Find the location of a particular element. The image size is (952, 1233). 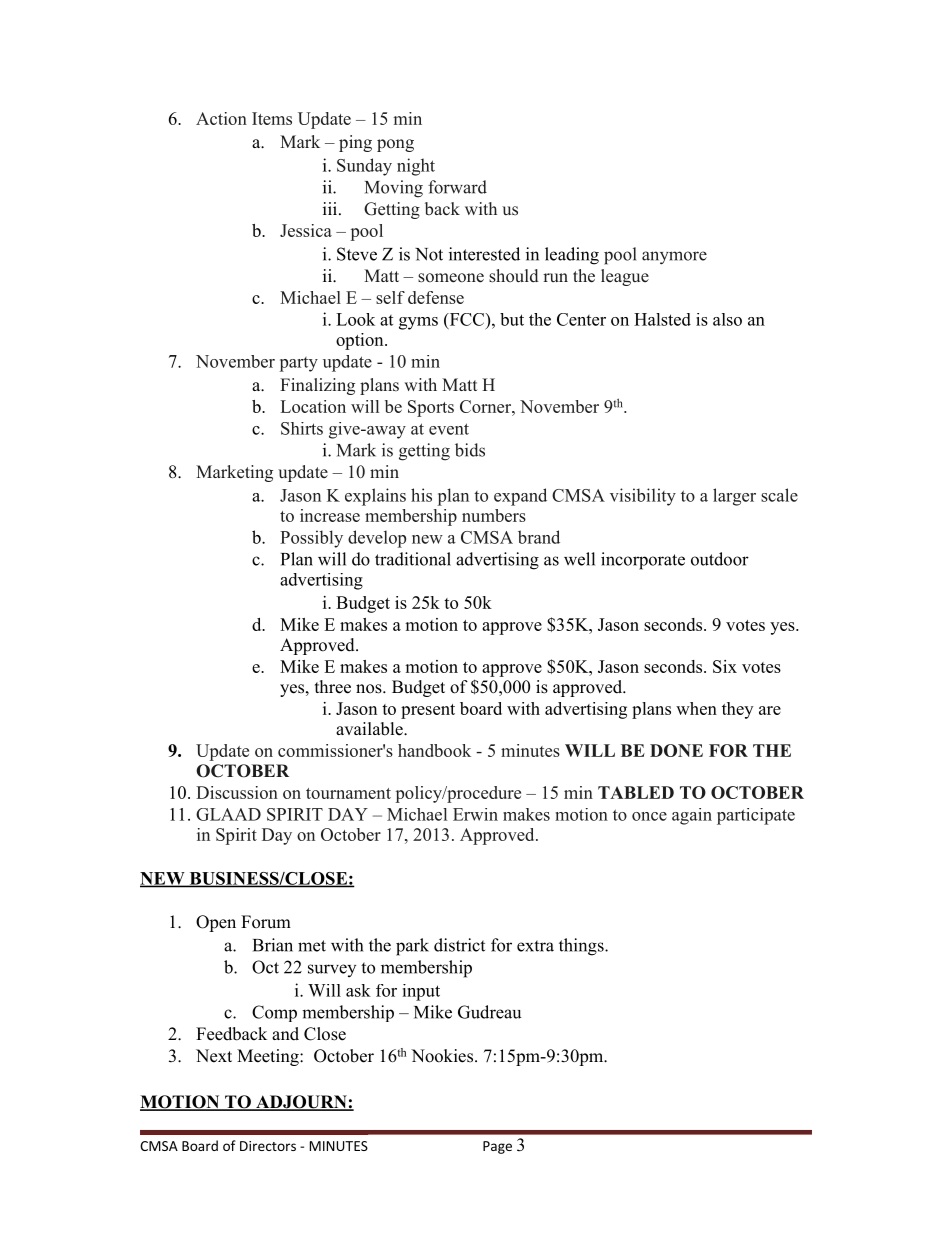

three is located at coordinates (333, 687).
